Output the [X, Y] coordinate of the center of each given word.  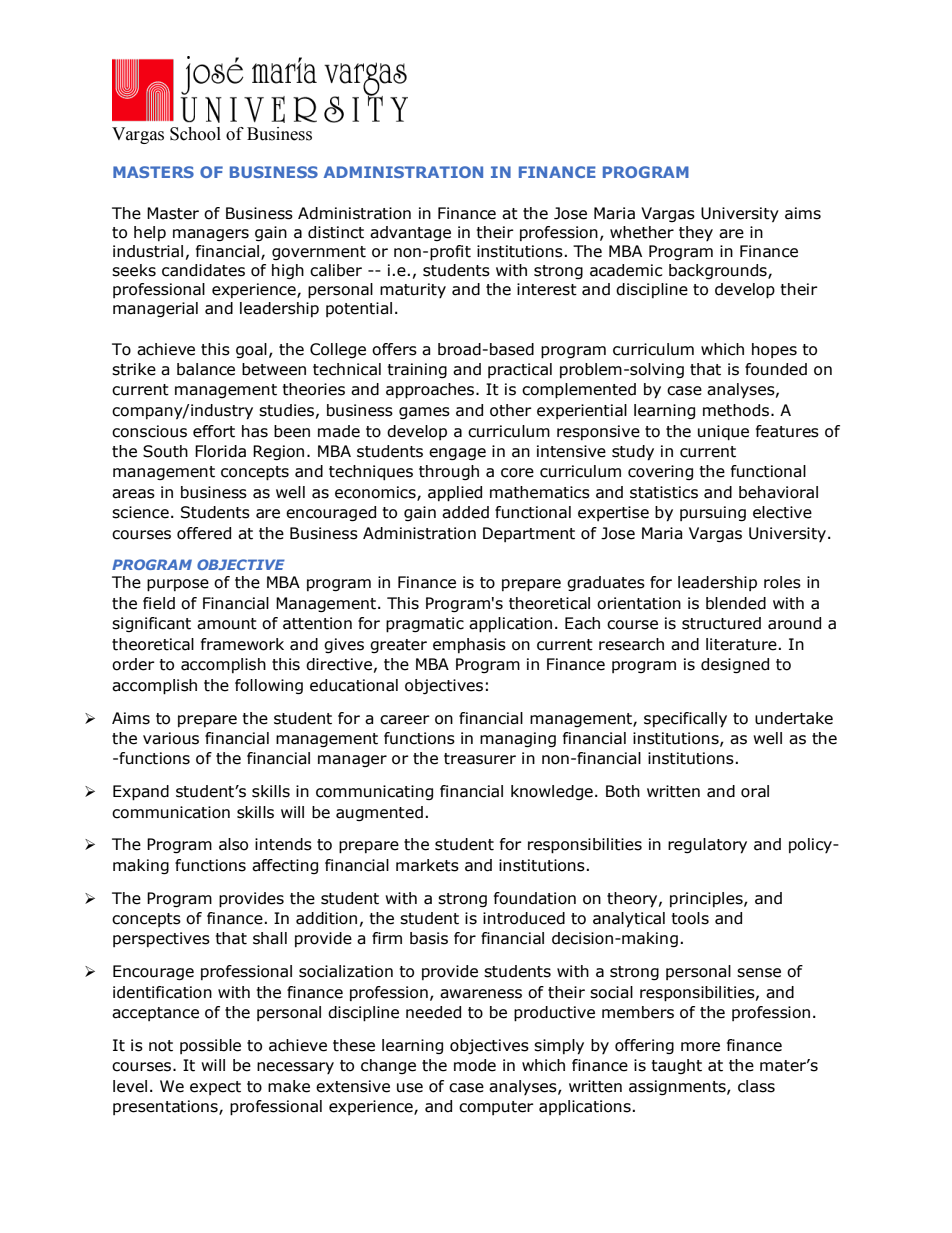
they [696, 233]
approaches [431, 391]
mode [475, 1065]
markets [427, 865]
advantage [410, 233]
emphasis [469, 645]
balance [206, 369]
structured [721, 623]
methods [736, 410]
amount [227, 624]
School [195, 134]
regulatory [707, 846]
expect [215, 1088]
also [233, 844]
